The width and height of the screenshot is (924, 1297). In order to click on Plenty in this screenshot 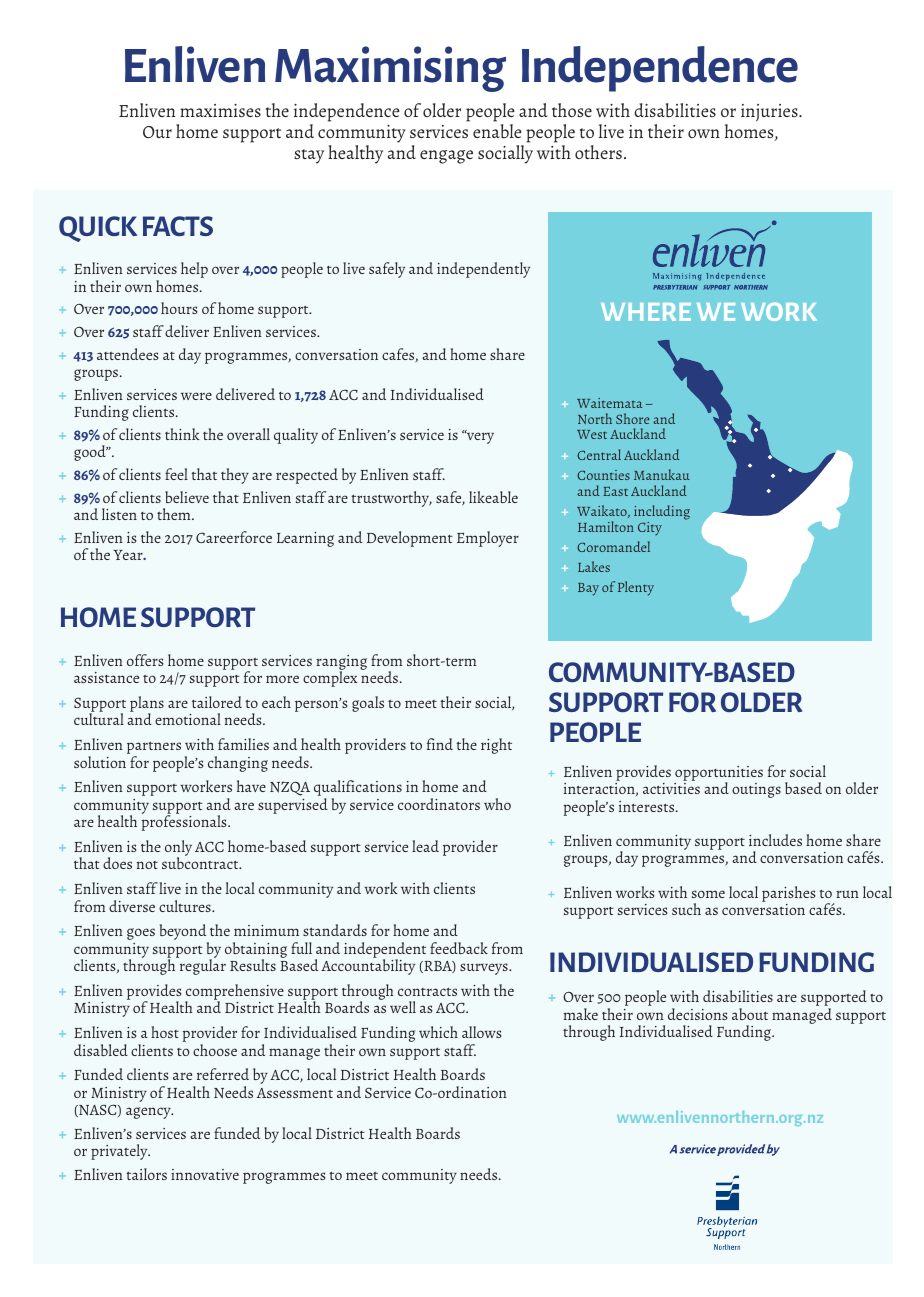, I will do `click(636, 588)`.
